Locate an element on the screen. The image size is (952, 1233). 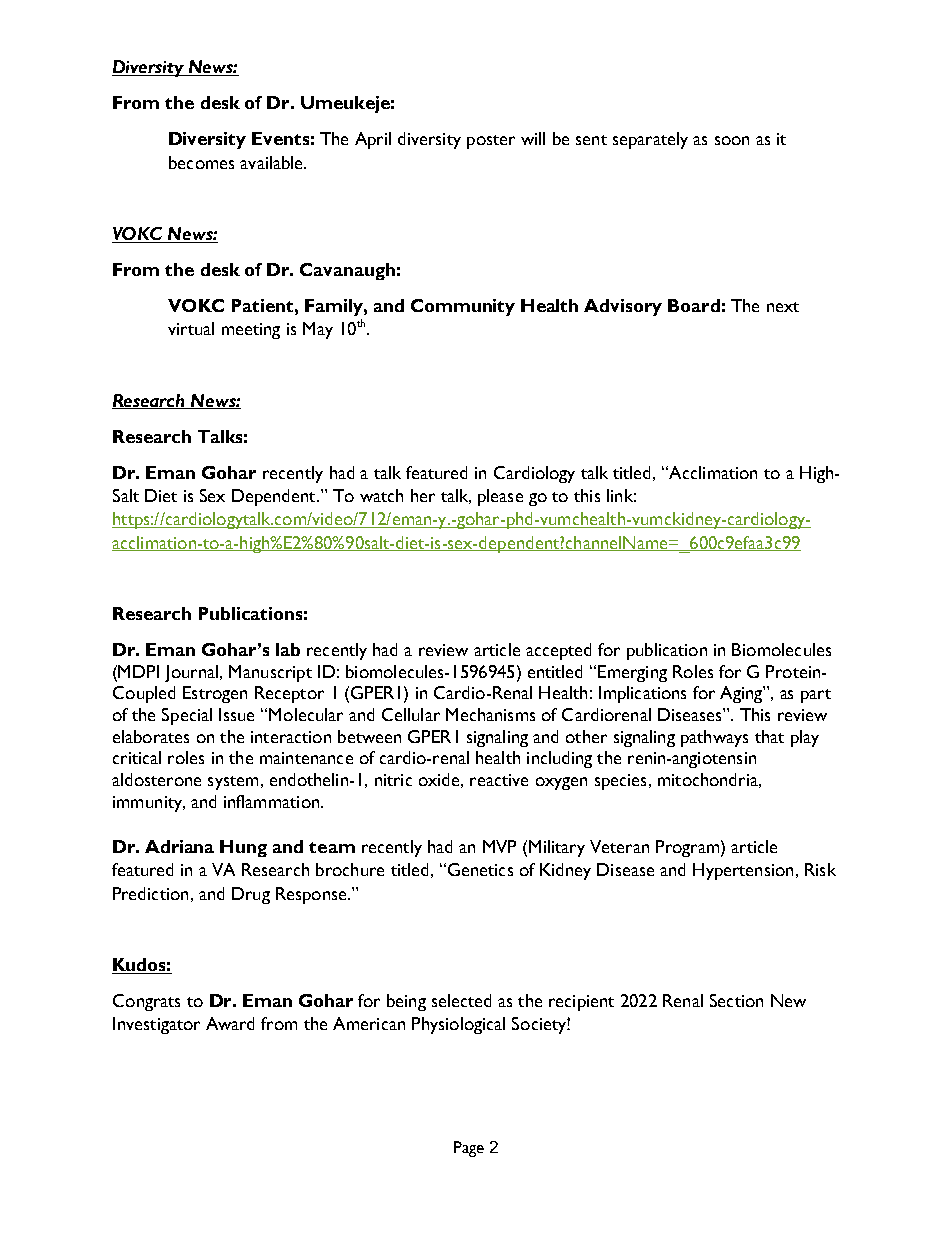
accepted is located at coordinates (558, 651).
